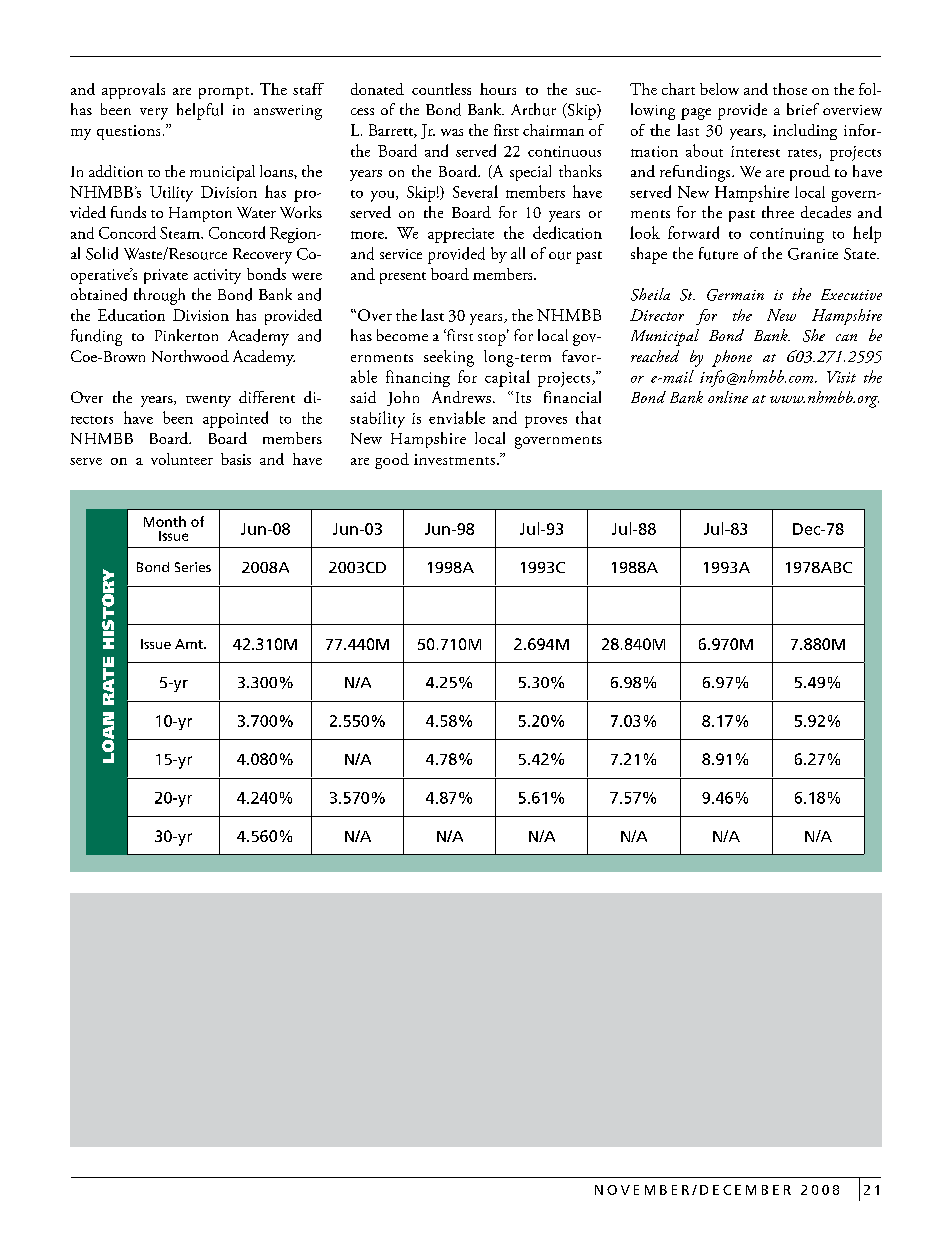  What do you see at coordinates (225, 93) in the screenshot?
I see `prompt` at bounding box center [225, 93].
